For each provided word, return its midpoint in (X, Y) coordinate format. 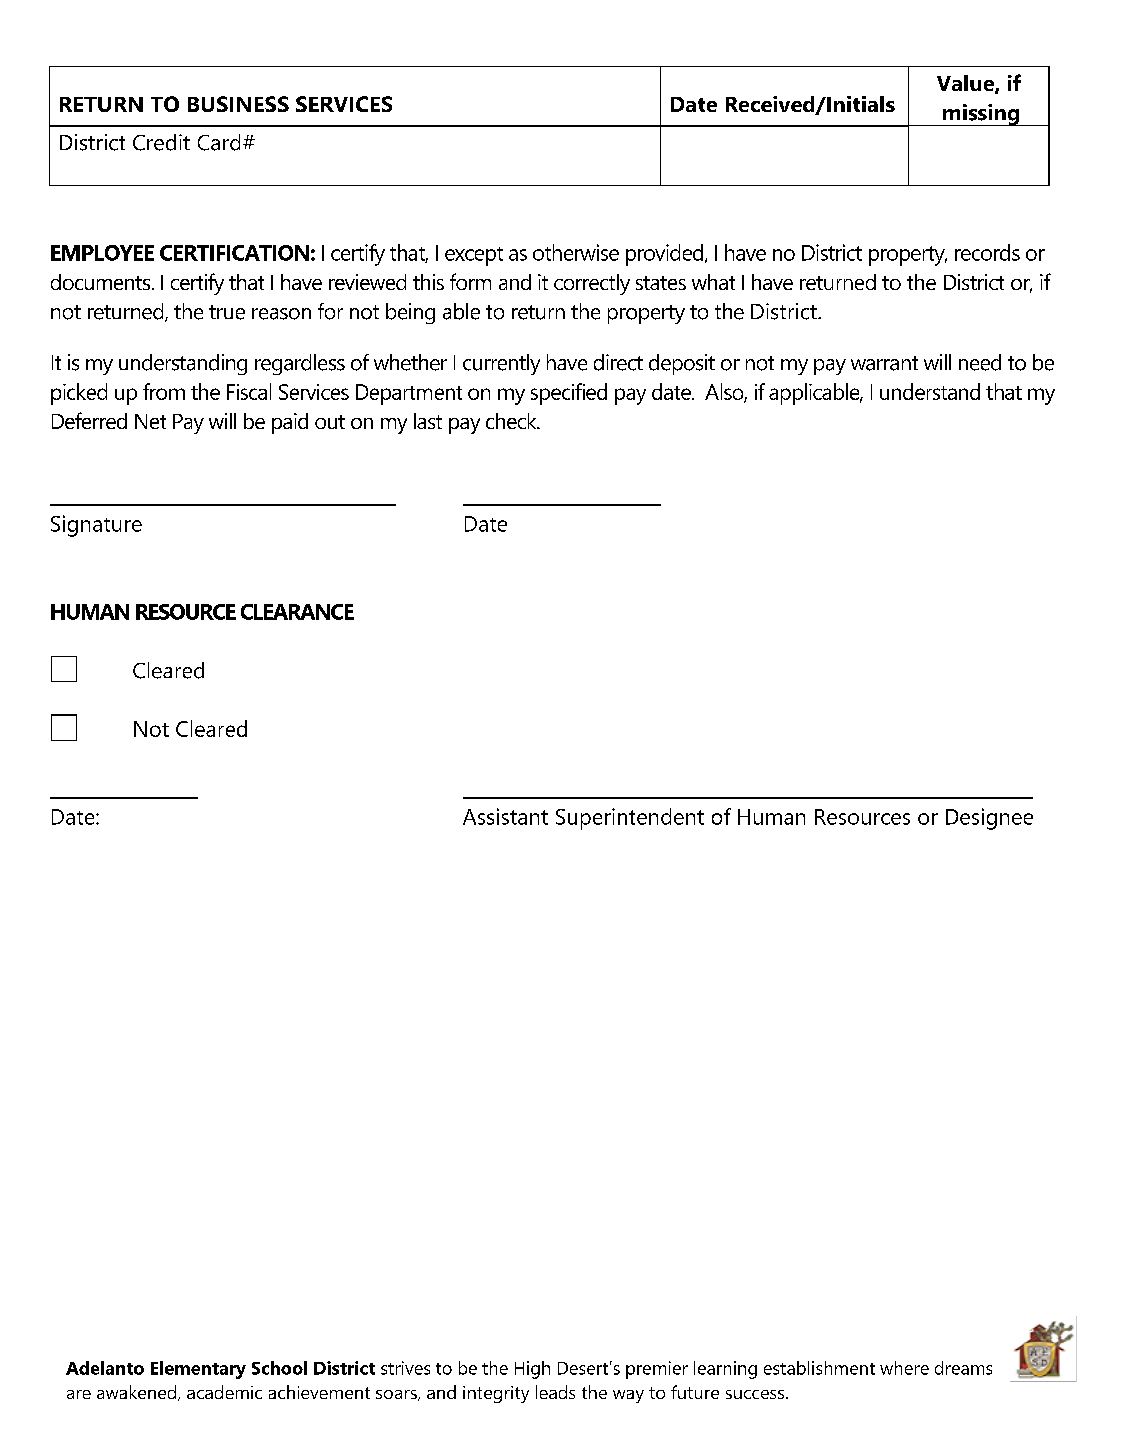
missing (981, 115)
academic (224, 1392)
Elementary (198, 1370)
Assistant (505, 816)
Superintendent (630, 819)
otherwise (576, 252)
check (512, 421)
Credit (161, 142)
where (904, 1368)
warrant (884, 363)
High (532, 1370)
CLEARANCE (297, 612)
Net (150, 421)
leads (555, 1392)
